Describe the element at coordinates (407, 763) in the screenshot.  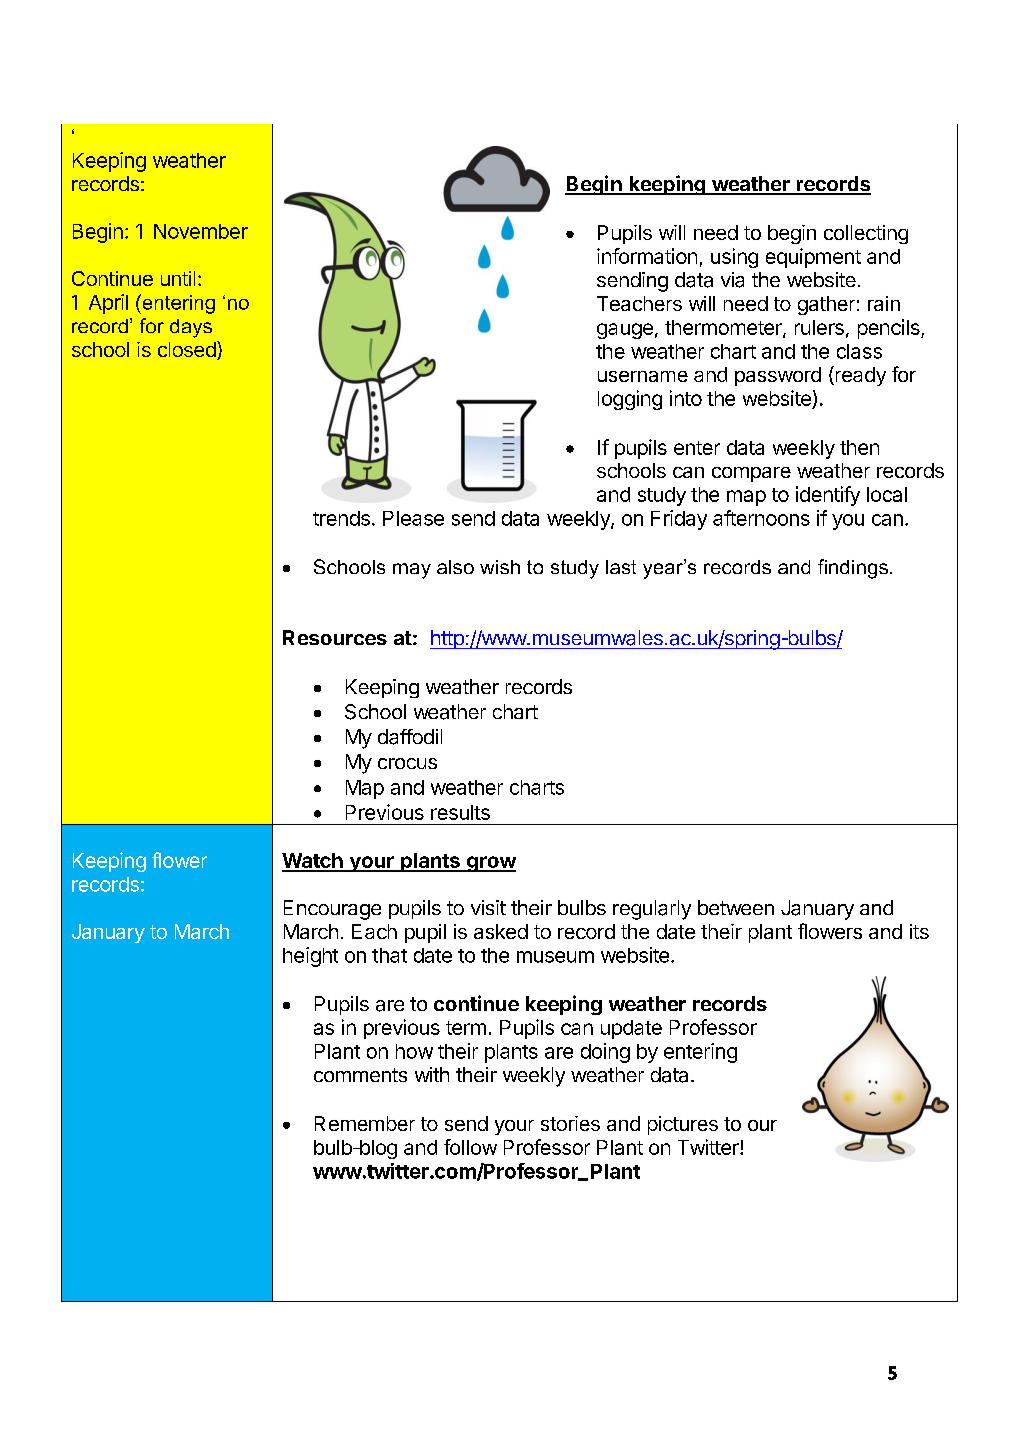
I see `crocus` at that location.
